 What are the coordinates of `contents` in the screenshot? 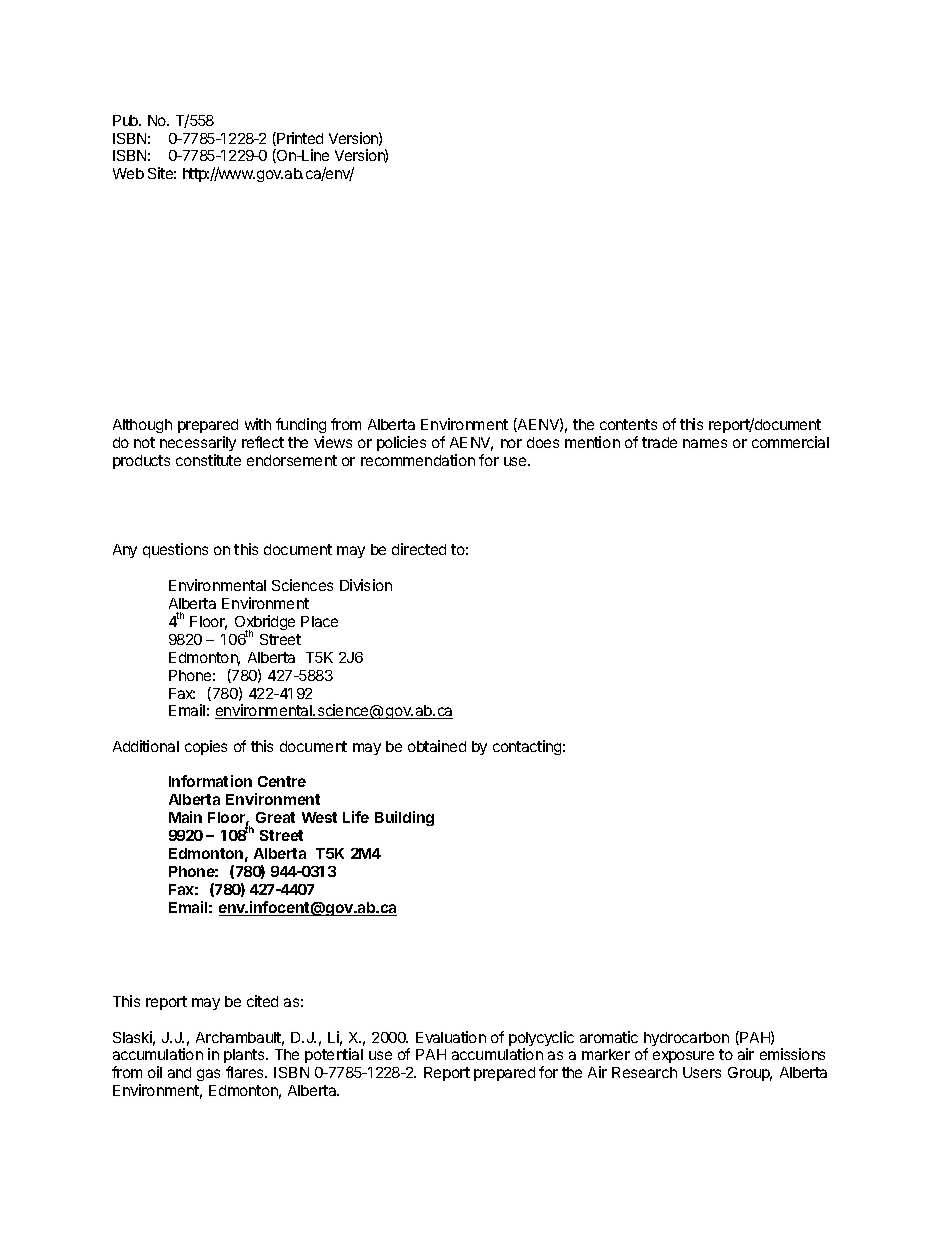 It's located at (628, 424).
